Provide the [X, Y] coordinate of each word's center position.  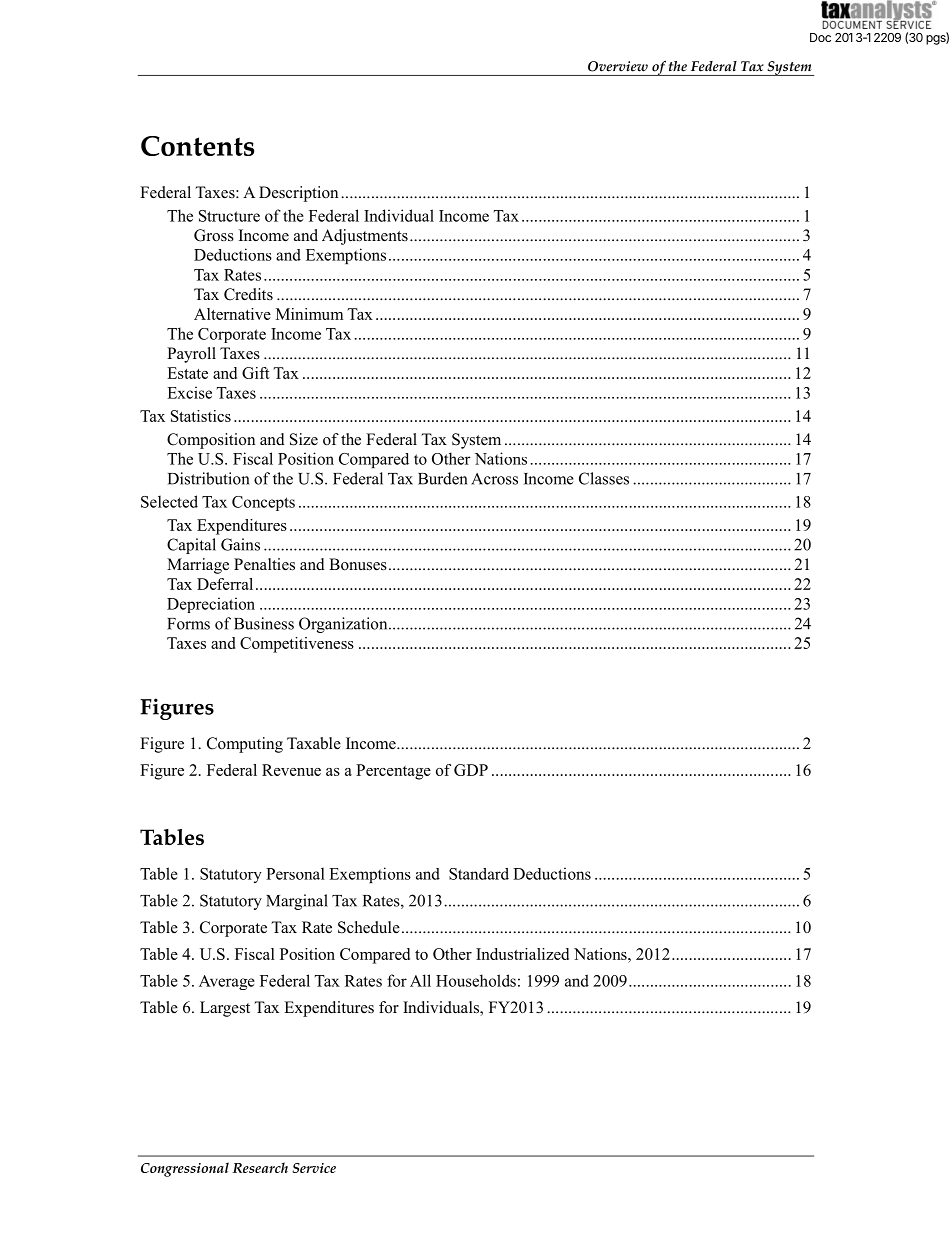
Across [494, 479]
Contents [197, 146]
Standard [479, 874]
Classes [604, 478]
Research [260, 1167]
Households [476, 980]
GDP [471, 770]
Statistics [201, 416]
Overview [618, 66]
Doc [820, 37]
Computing [245, 745]
